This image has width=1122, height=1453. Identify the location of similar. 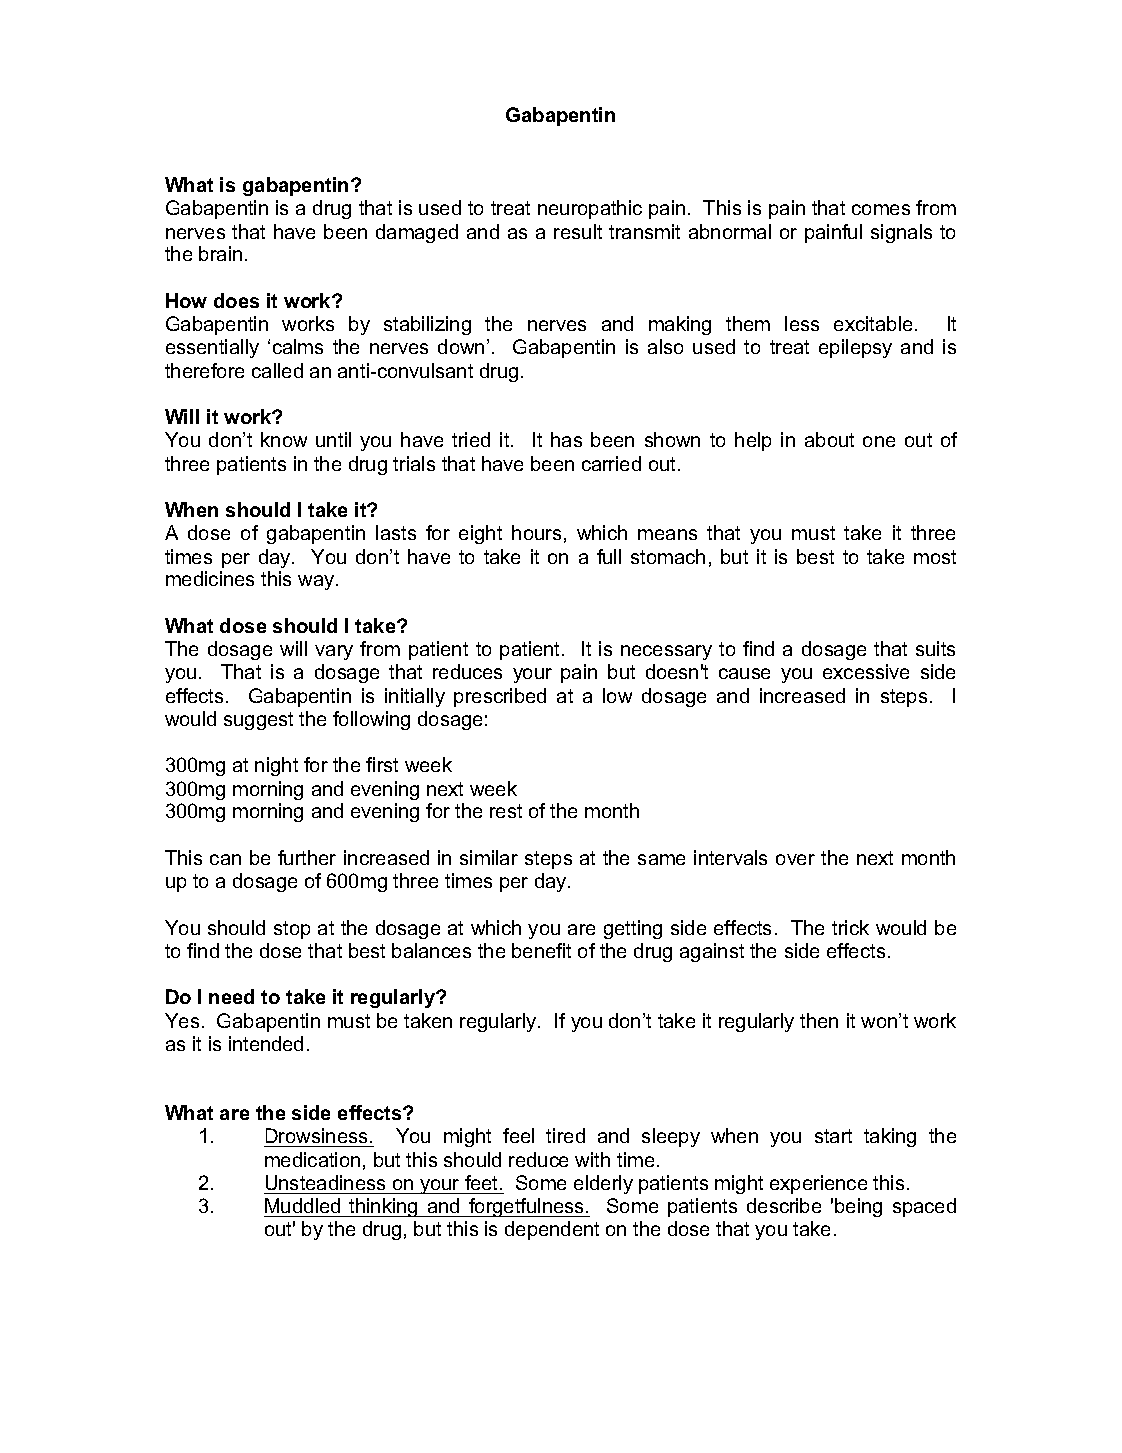
(489, 857).
